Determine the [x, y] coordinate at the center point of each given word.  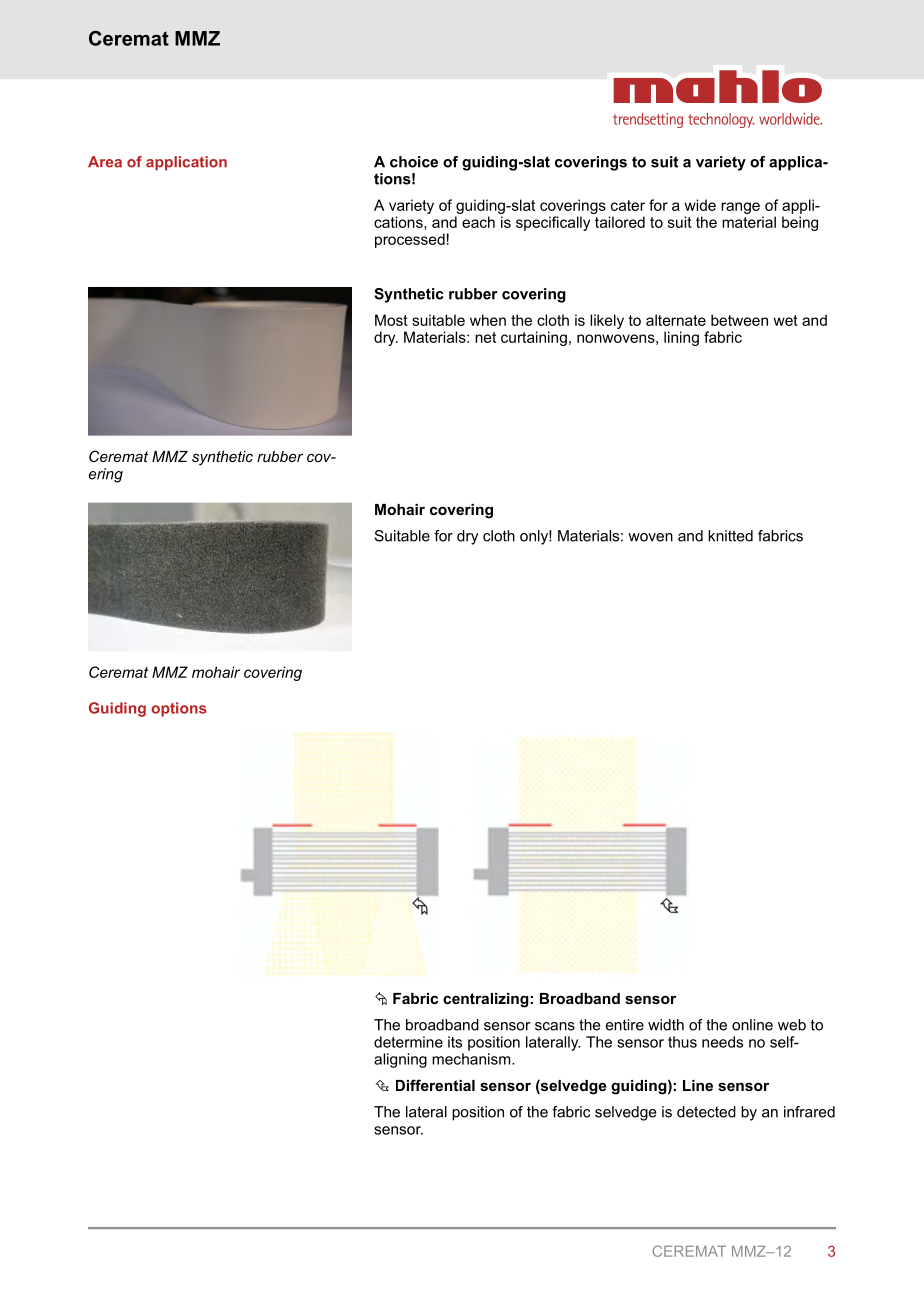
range [740, 208]
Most [391, 320]
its [455, 1042]
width [666, 1025]
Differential [435, 1085]
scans [555, 1026]
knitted [730, 536]
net [485, 337]
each [478, 222]
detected [706, 1112]
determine [408, 1042]
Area [105, 162]
